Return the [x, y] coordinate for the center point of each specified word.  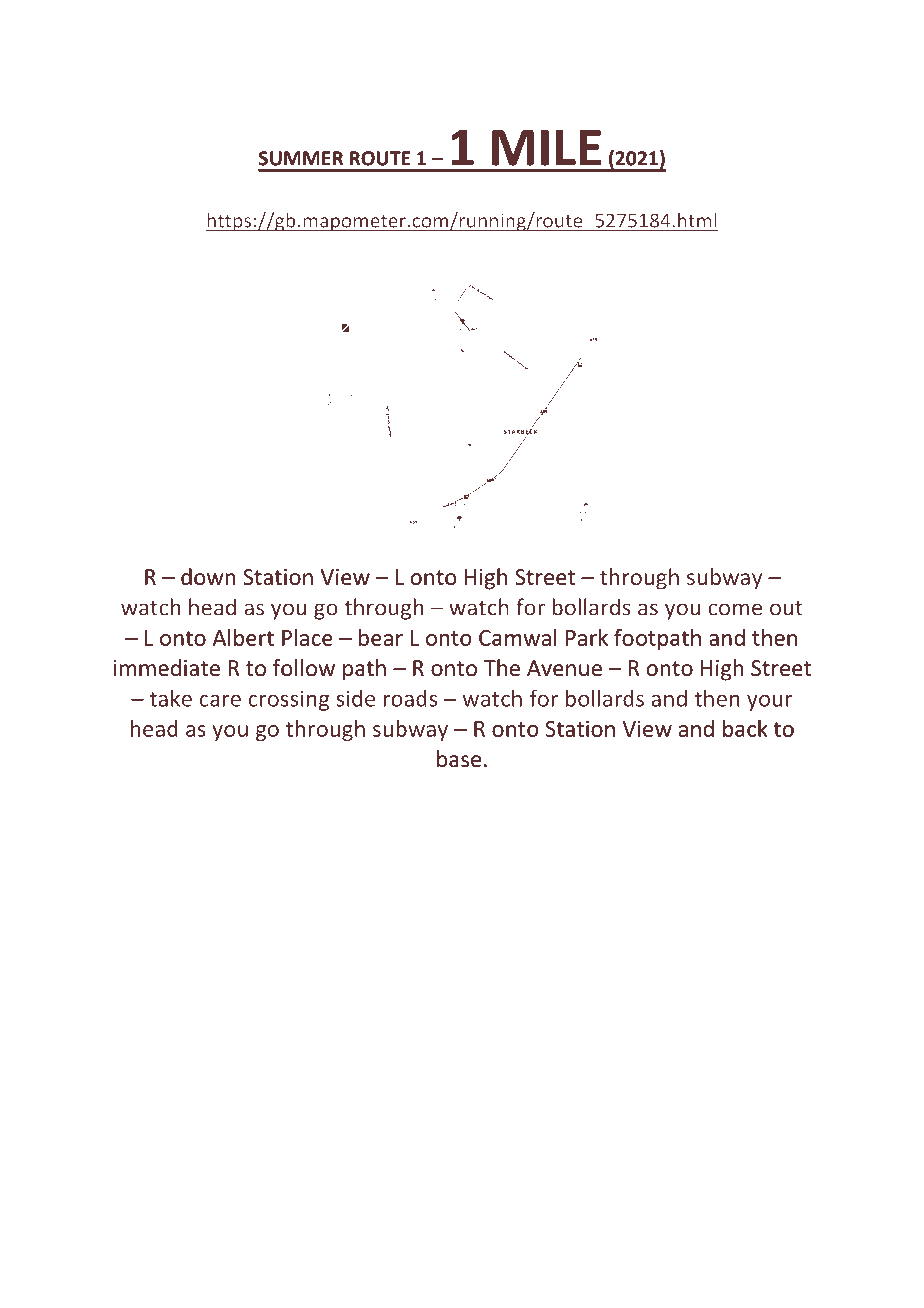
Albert [243, 637]
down [208, 577]
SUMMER [301, 158]
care [220, 701]
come [735, 609]
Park [587, 637]
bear [381, 637]
